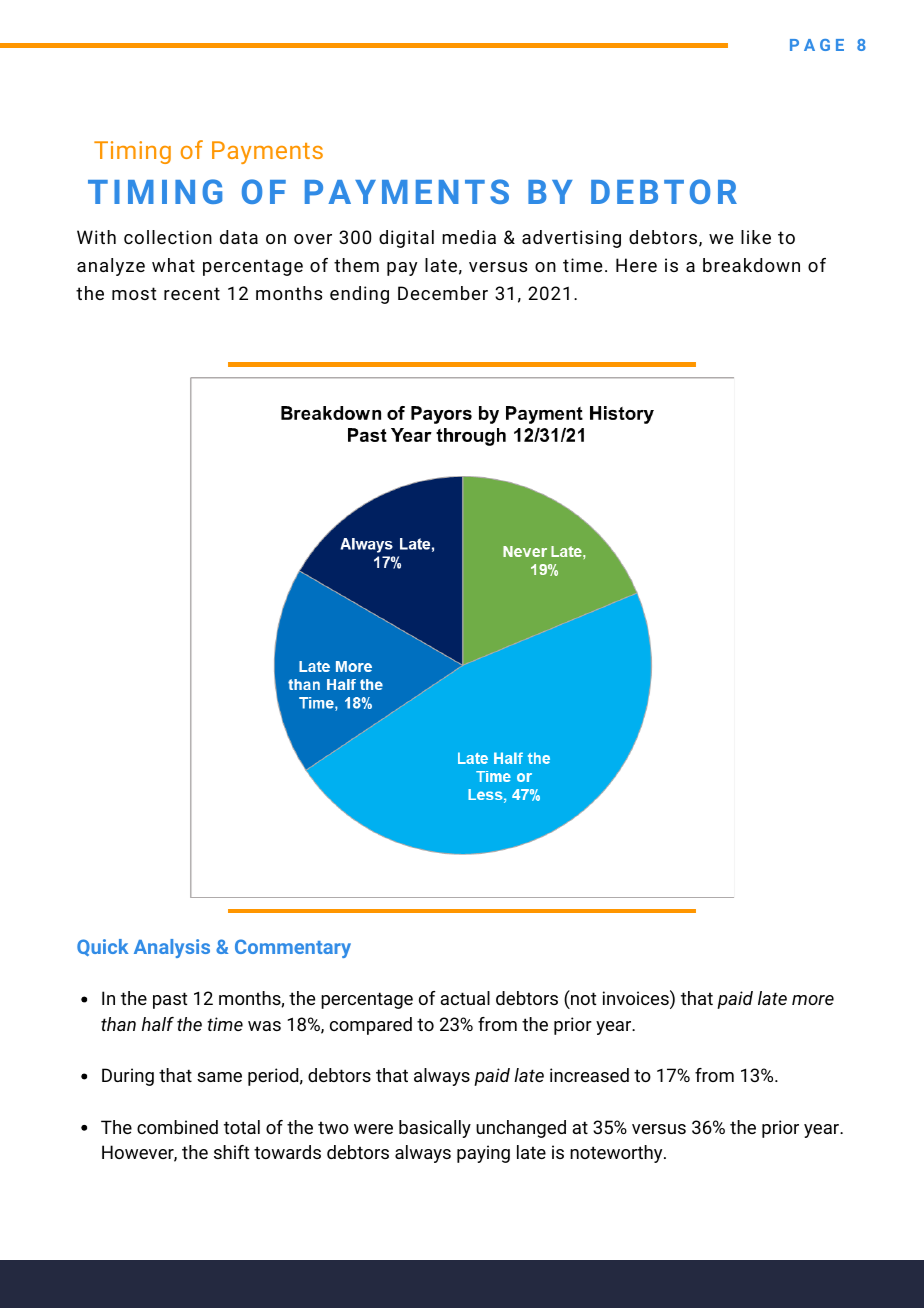 The width and height of the screenshot is (924, 1308). I want to click on Commentary, so click(293, 948).
